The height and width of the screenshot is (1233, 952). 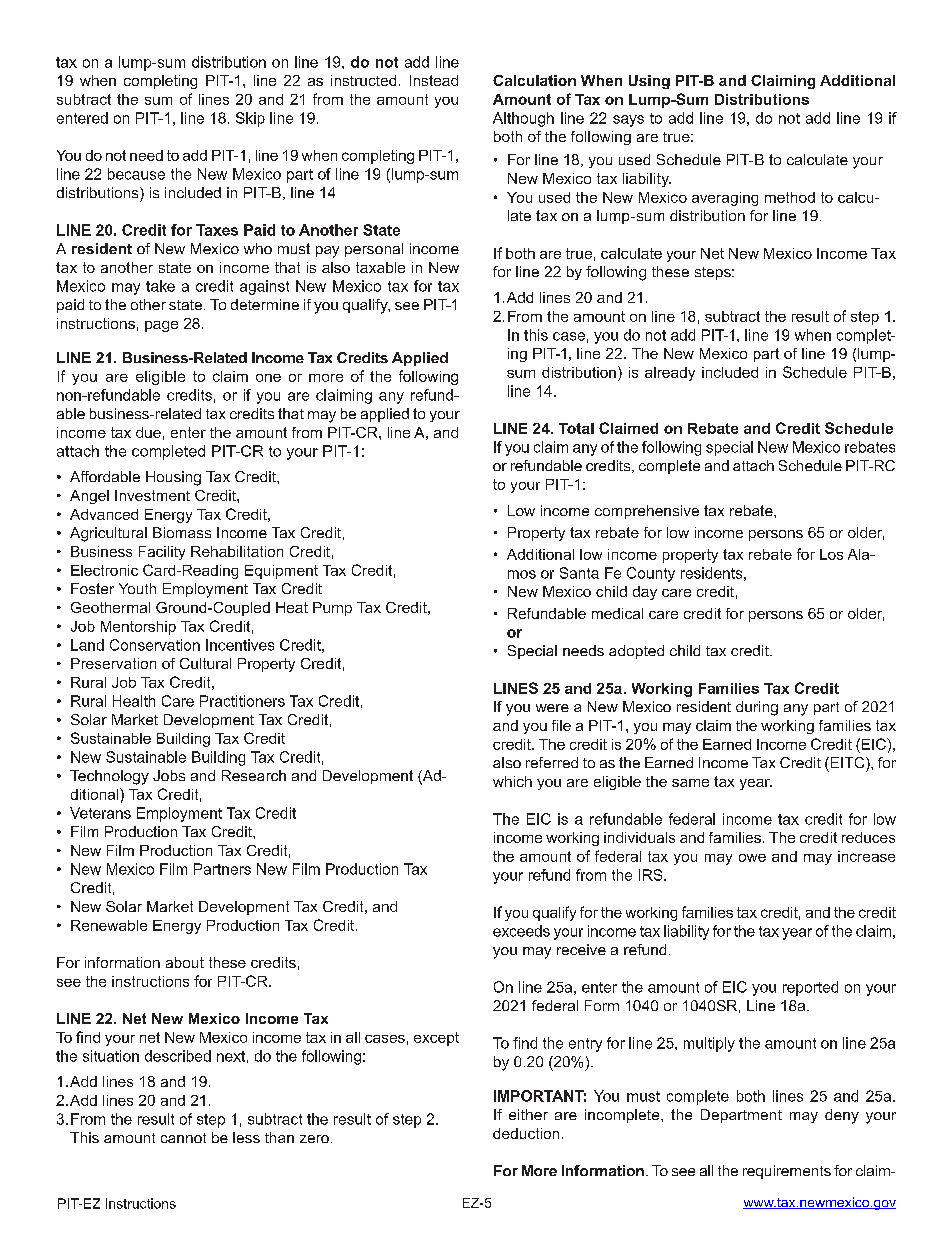 What do you see at coordinates (690, 783) in the screenshot?
I see `same` at bounding box center [690, 783].
